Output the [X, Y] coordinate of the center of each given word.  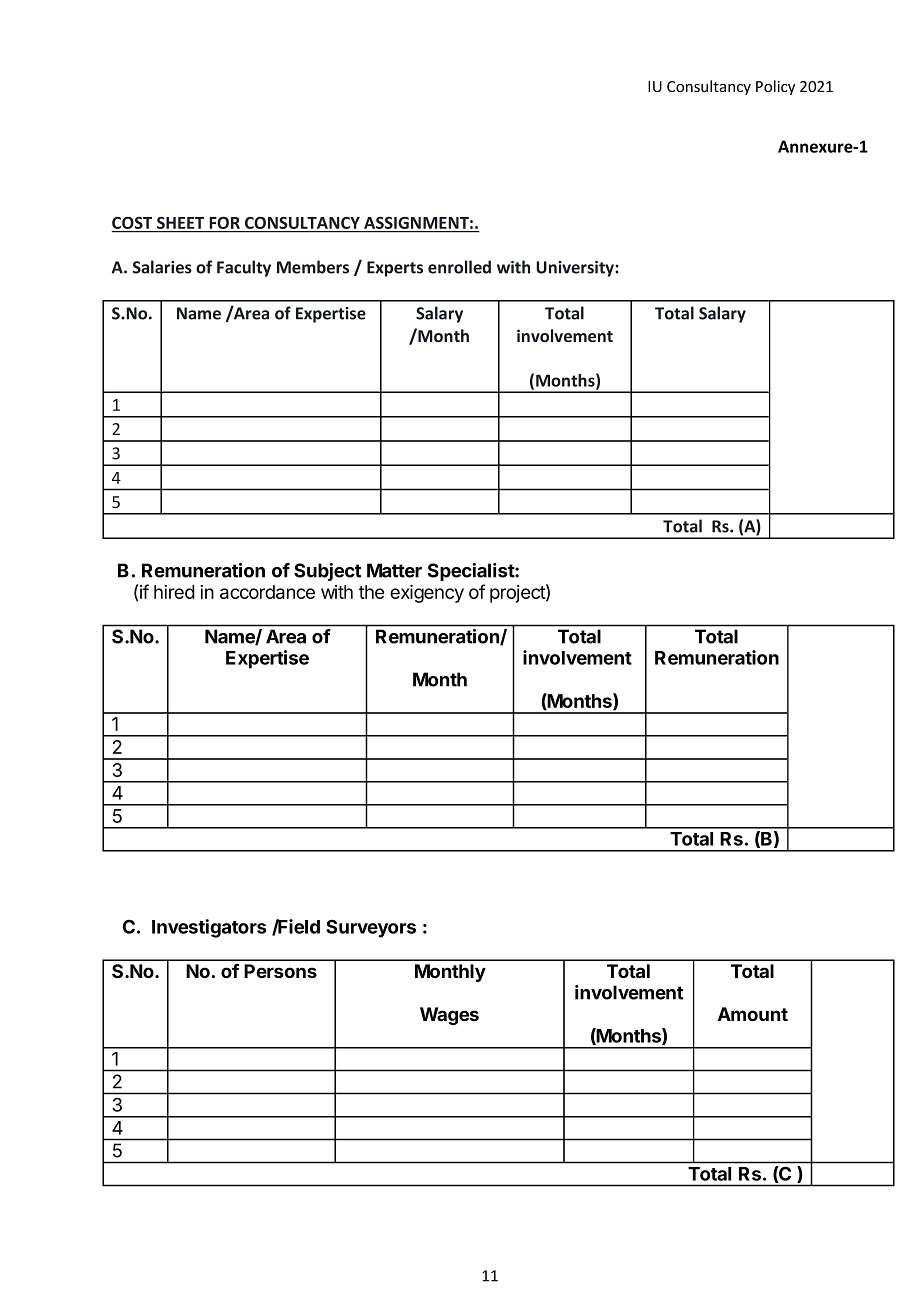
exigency [427, 593]
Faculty [244, 268]
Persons [280, 971]
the [371, 592]
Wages [449, 1016]
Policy [775, 87]
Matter [394, 570]
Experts [395, 269]
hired [174, 592]
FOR [224, 224]
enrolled [459, 267]
